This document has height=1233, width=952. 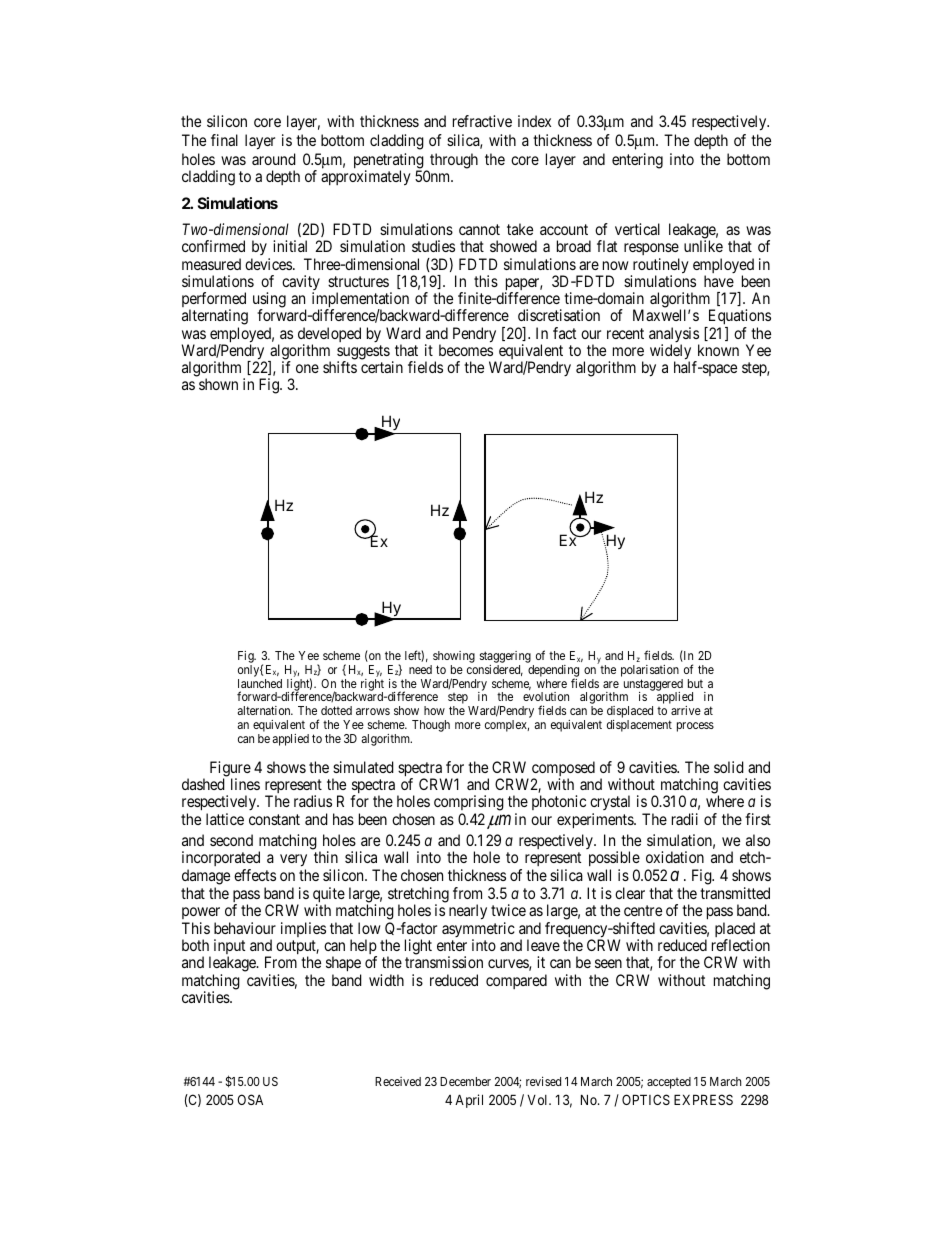 I want to click on polarisation, so click(x=650, y=671).
